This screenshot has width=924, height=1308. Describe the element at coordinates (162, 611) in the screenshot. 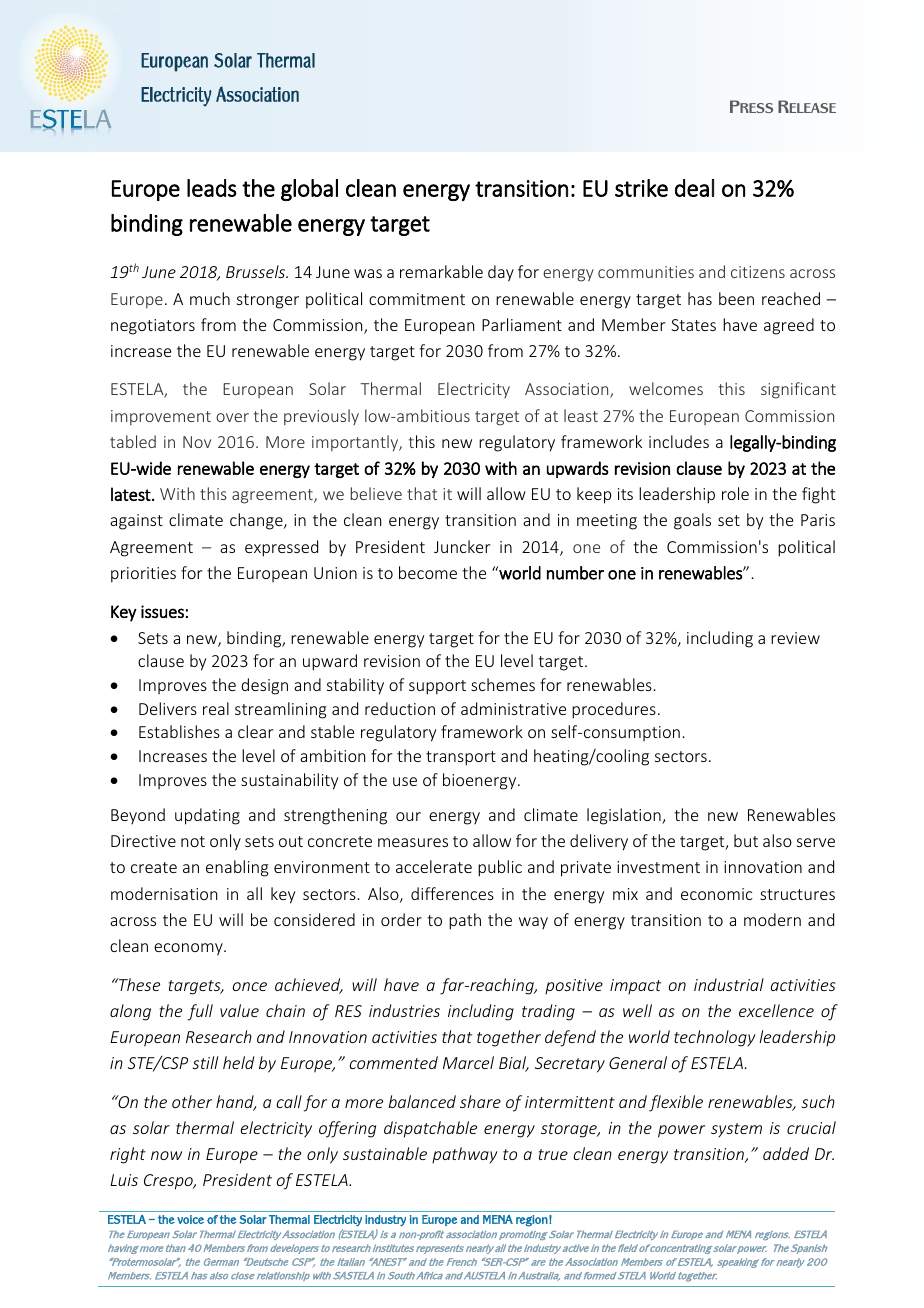

I see `issues` at that location.
